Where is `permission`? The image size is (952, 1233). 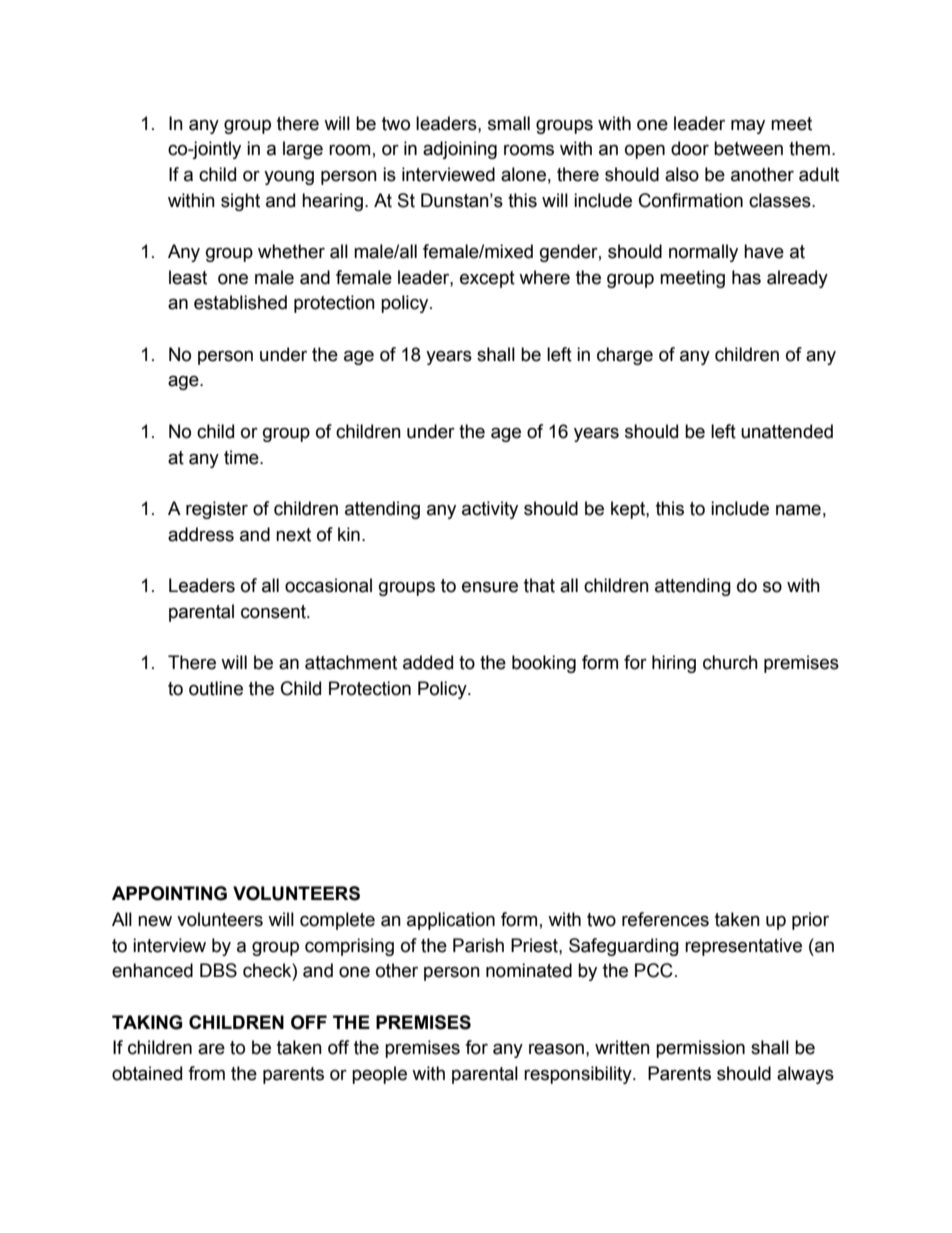
permission is located at coordinates (700, 1049).
